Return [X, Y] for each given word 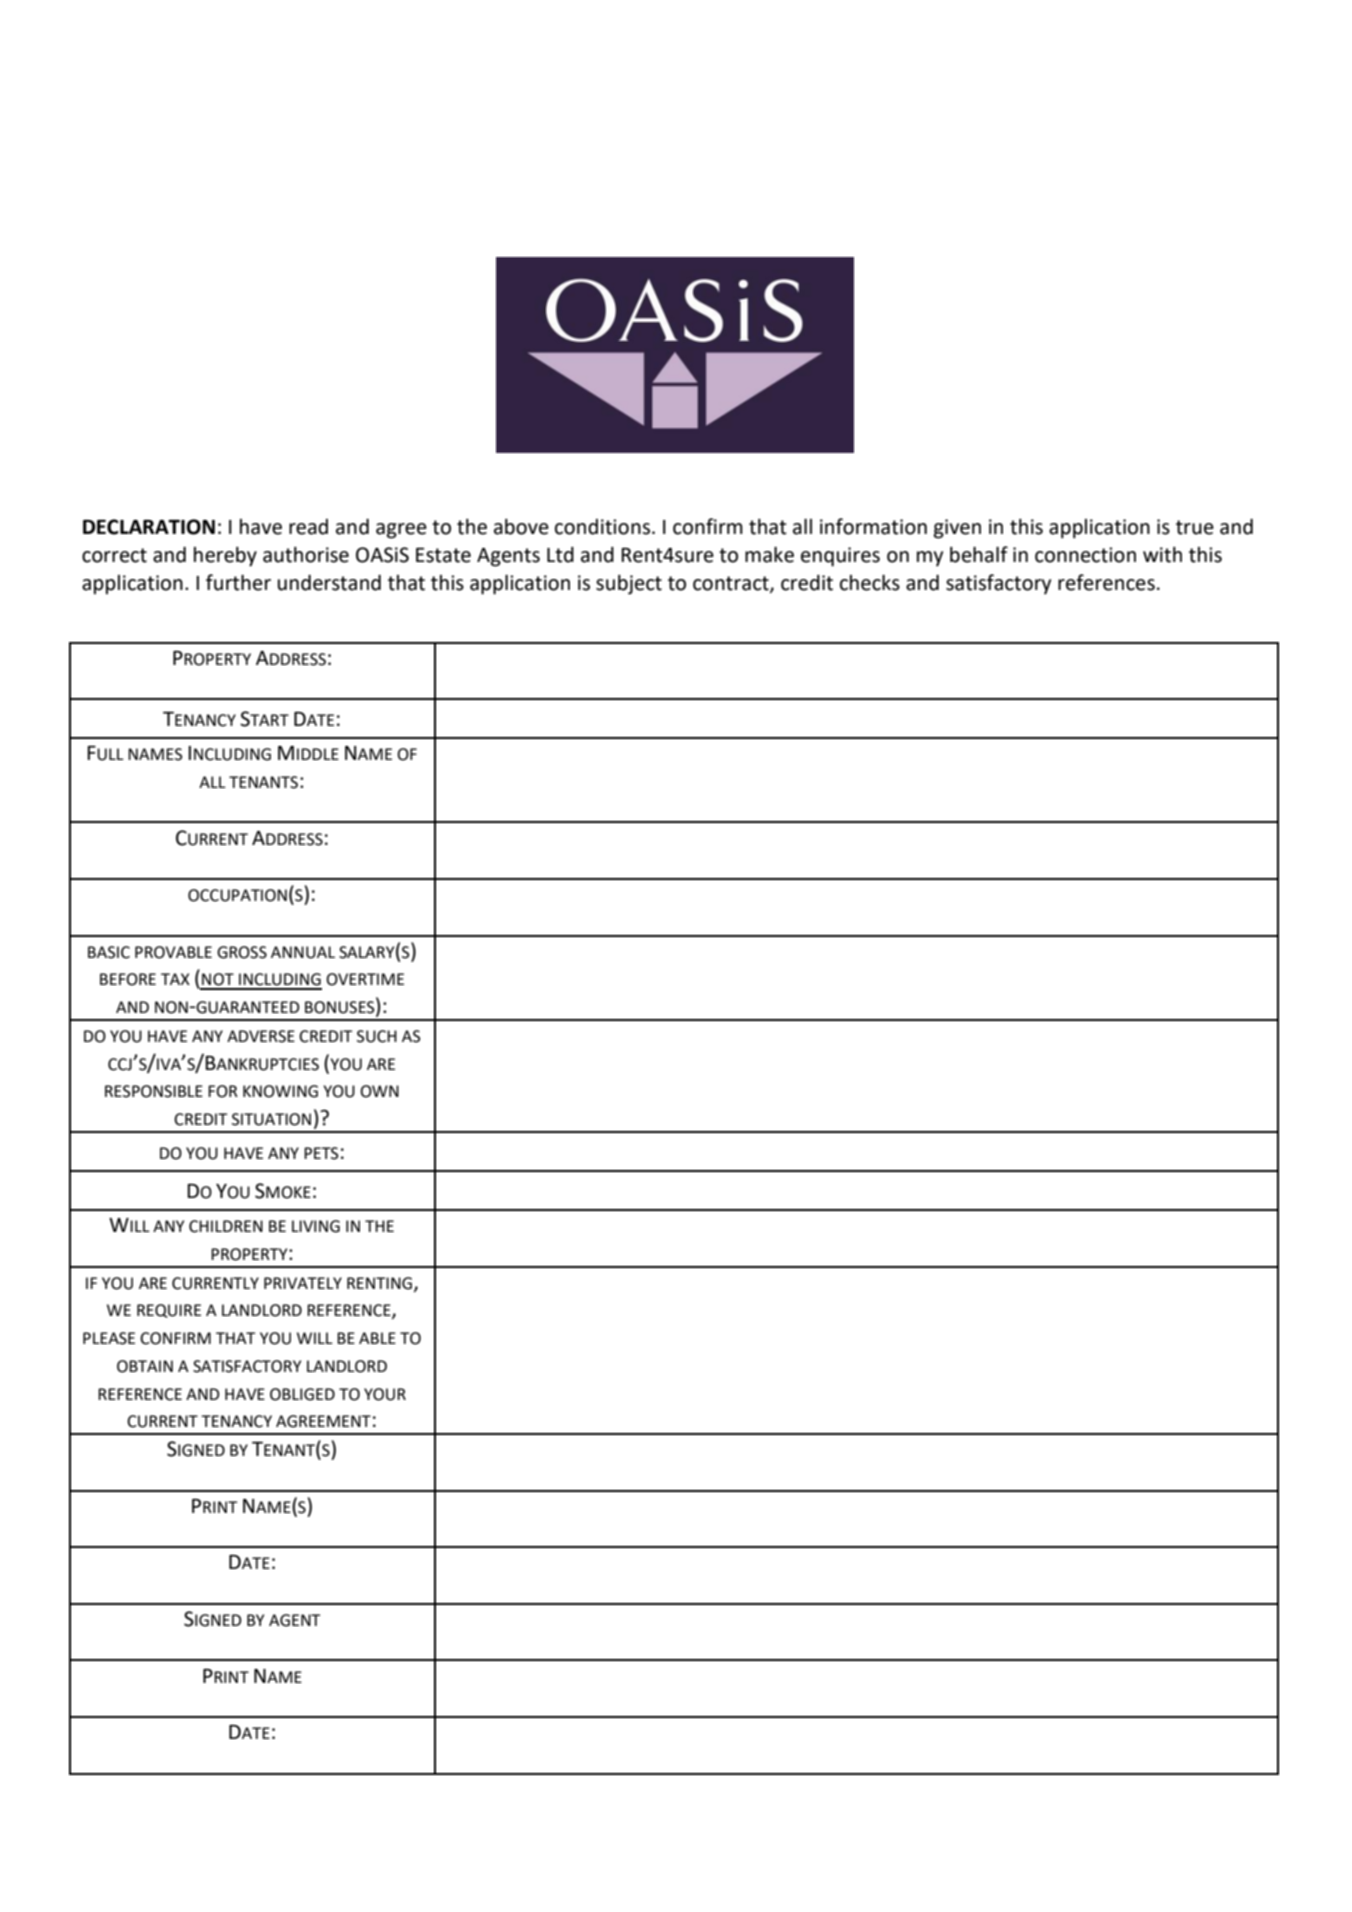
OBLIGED [302, 1394]
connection [1085, 555]
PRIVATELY [303, 1283]
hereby [225, 557]
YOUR [385, 1394]
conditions [602, 527]
